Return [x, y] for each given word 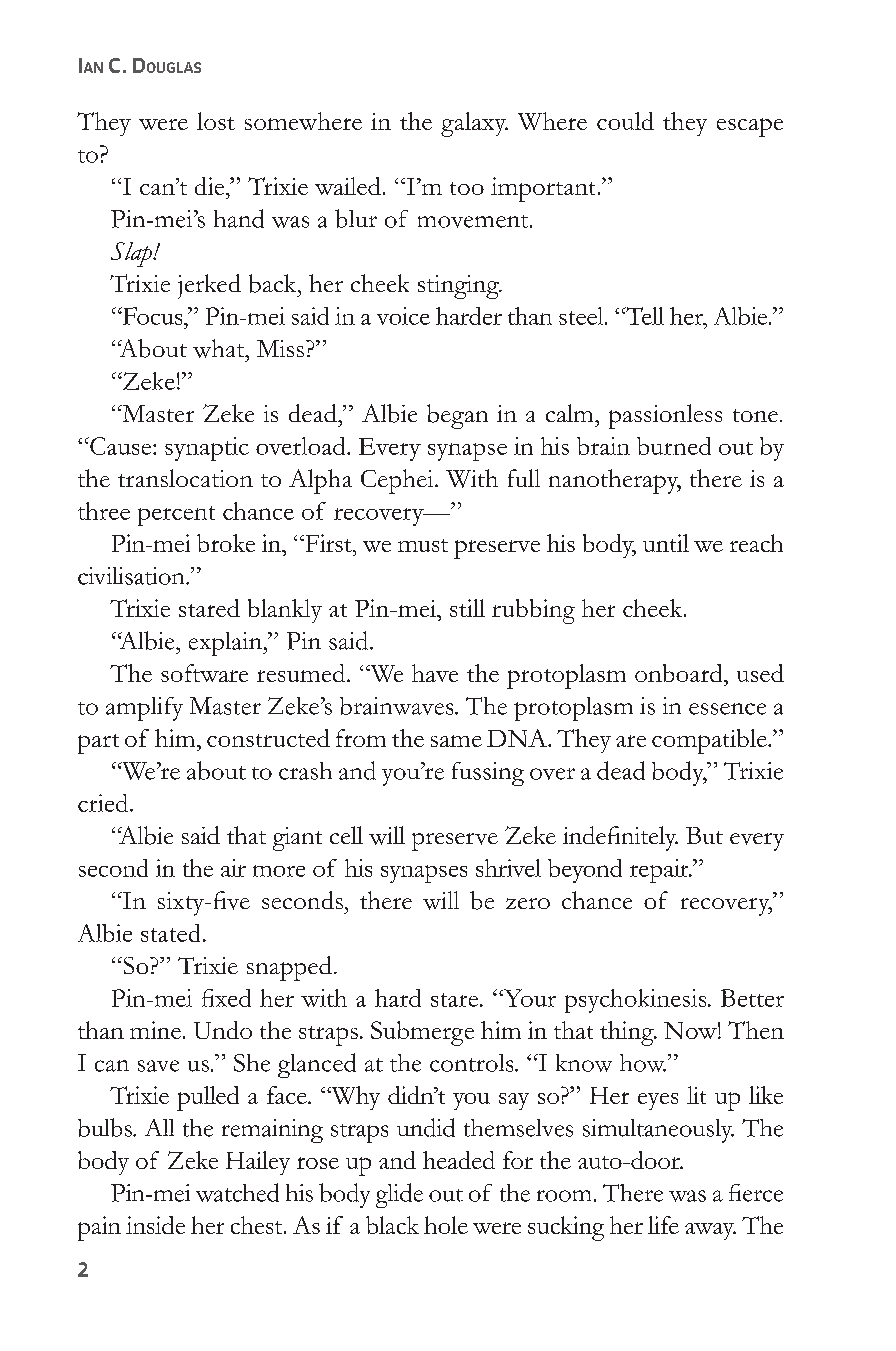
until [666, 543]
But [704, 835]
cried [104, 803]
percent [176, 516]
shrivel [508, 868]
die [211, 186]
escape [750, 127]
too [467, 188]
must [423, 545]
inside [155, 1225]
